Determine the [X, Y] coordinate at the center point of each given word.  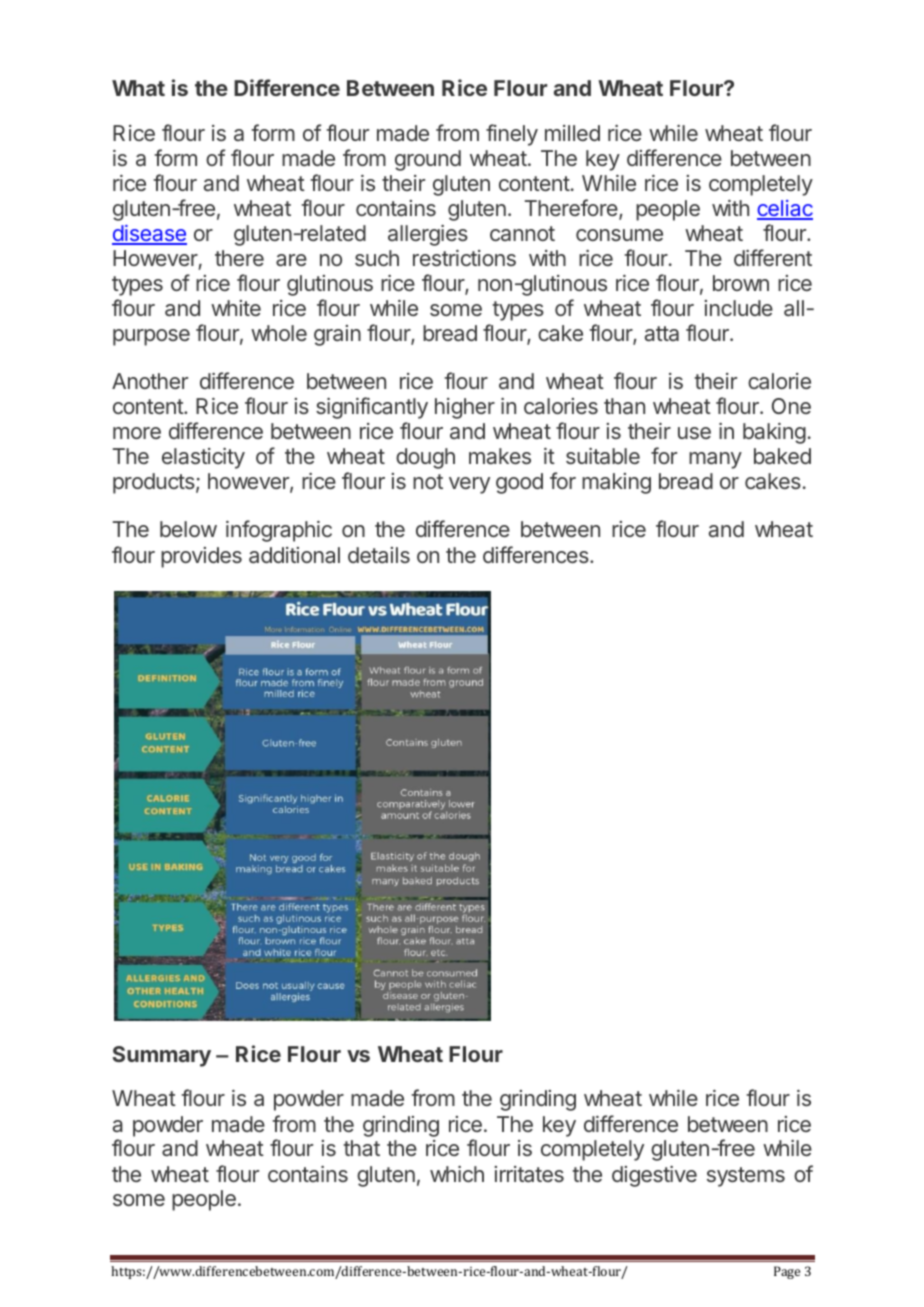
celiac [785, 209]
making [616, 483]
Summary [162, 1056]
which [457, 1174]
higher [465, 408]
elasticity [203, 458]
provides [201, 557]
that [361, 1148]
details [379, 555]
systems [746, 1177]
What [138, 88]
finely [512, 135]
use [694, 433]
